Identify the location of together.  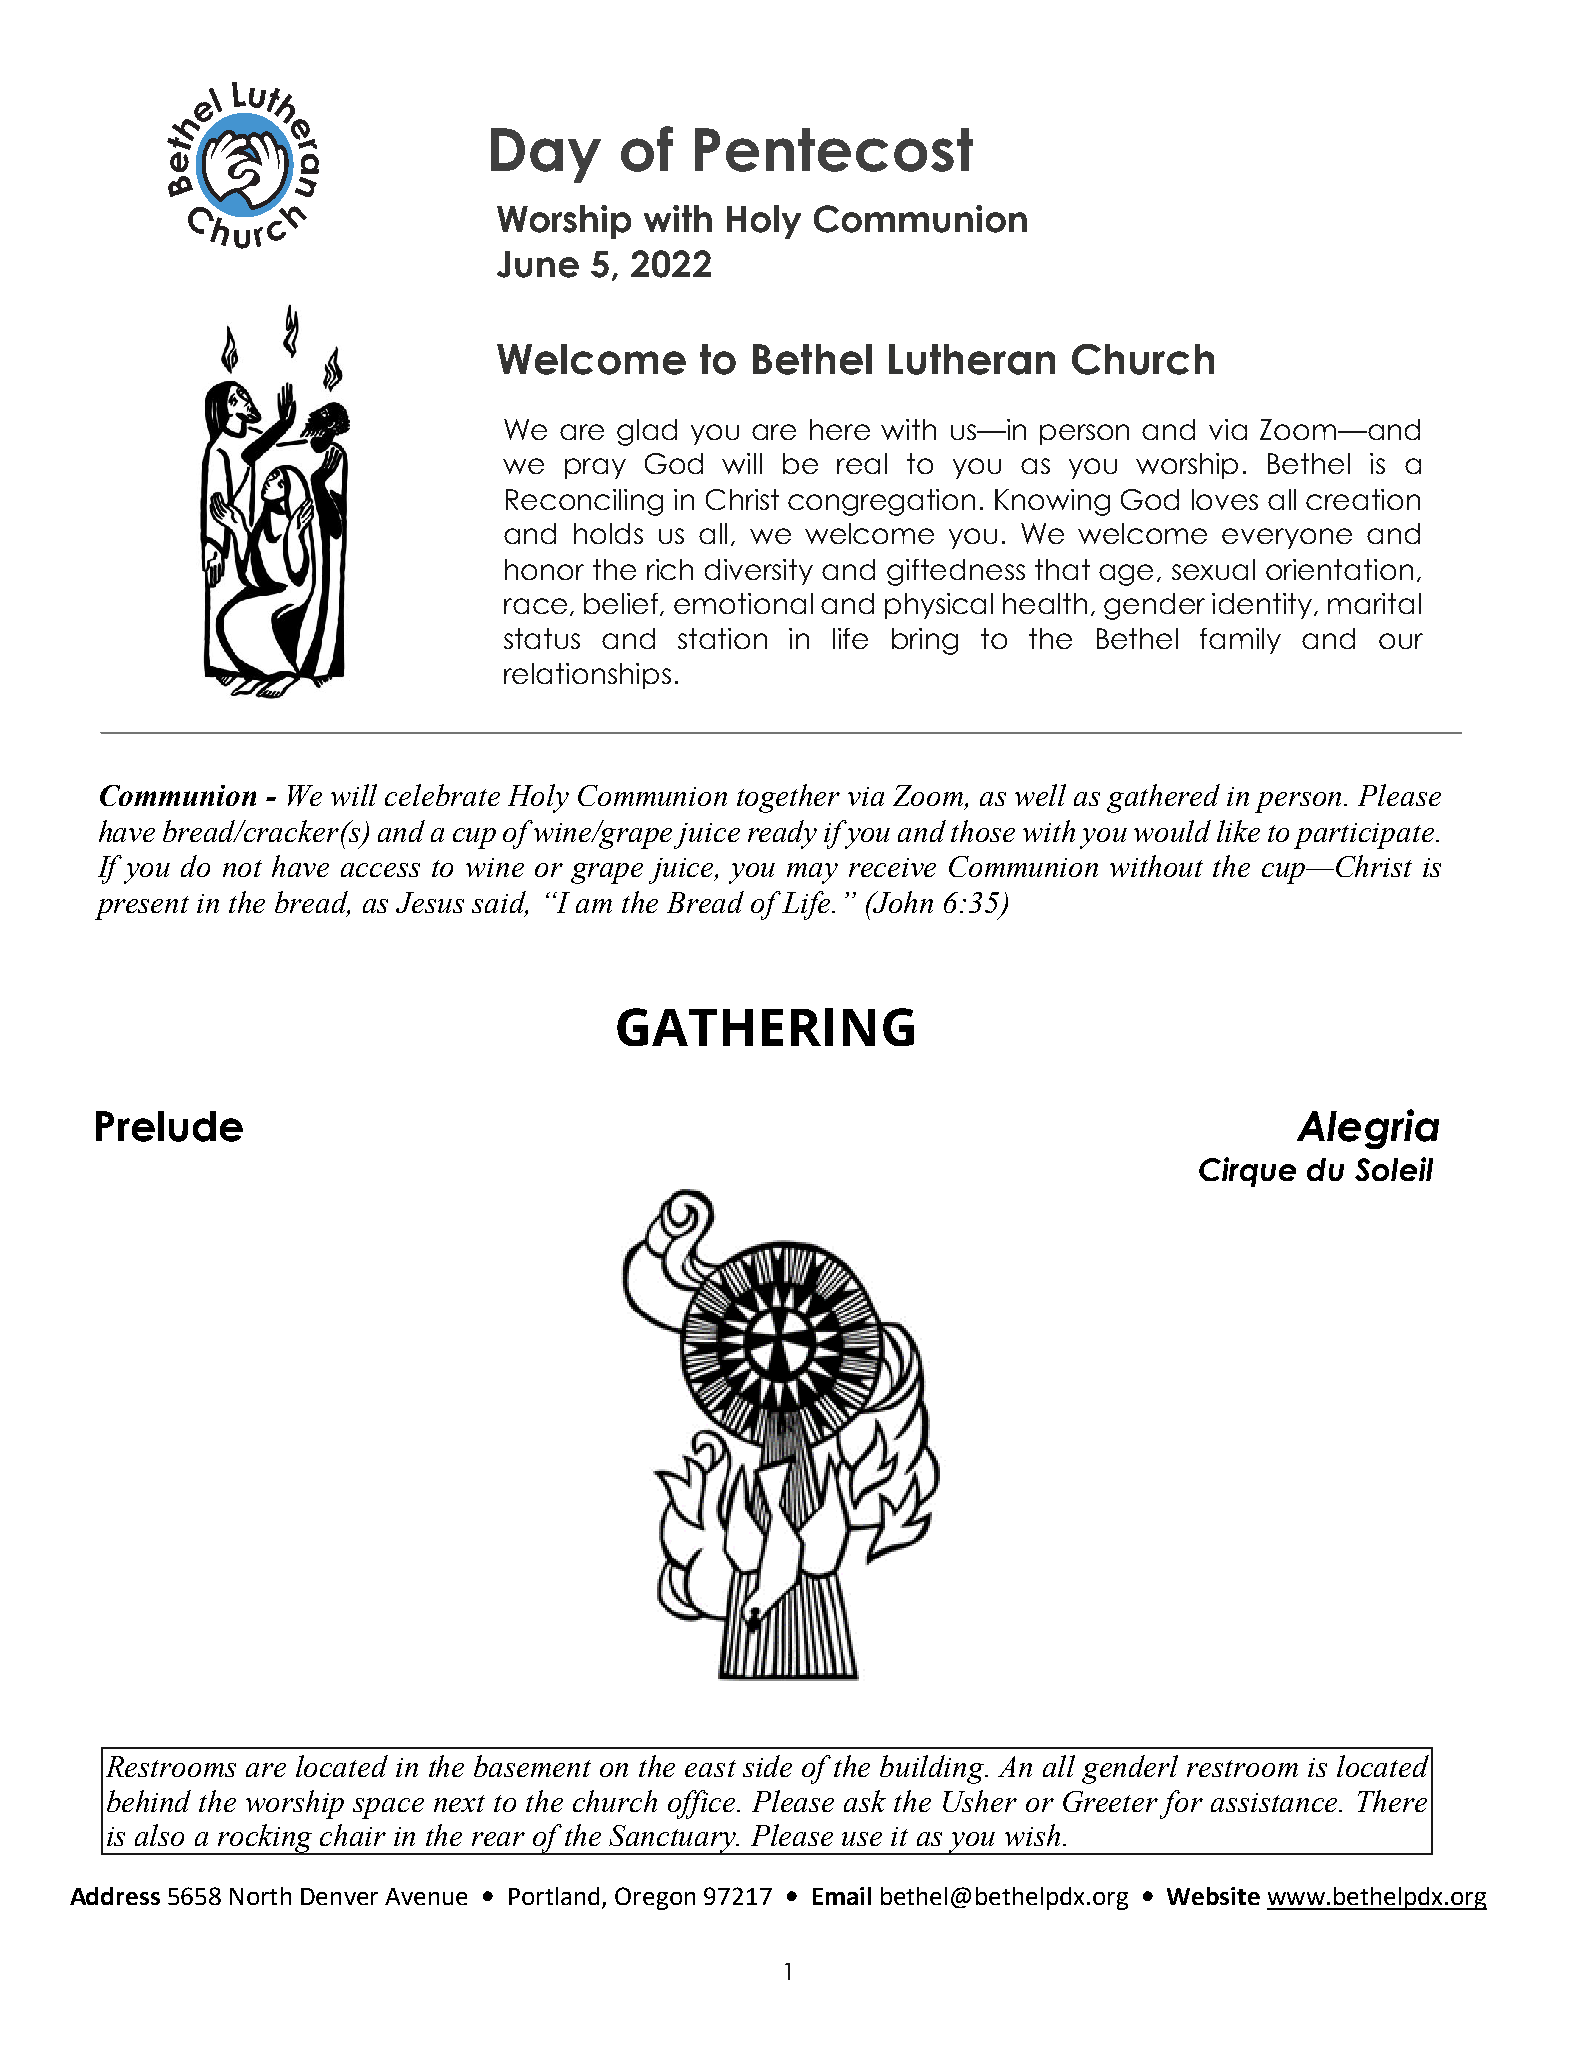
(788, 798).
